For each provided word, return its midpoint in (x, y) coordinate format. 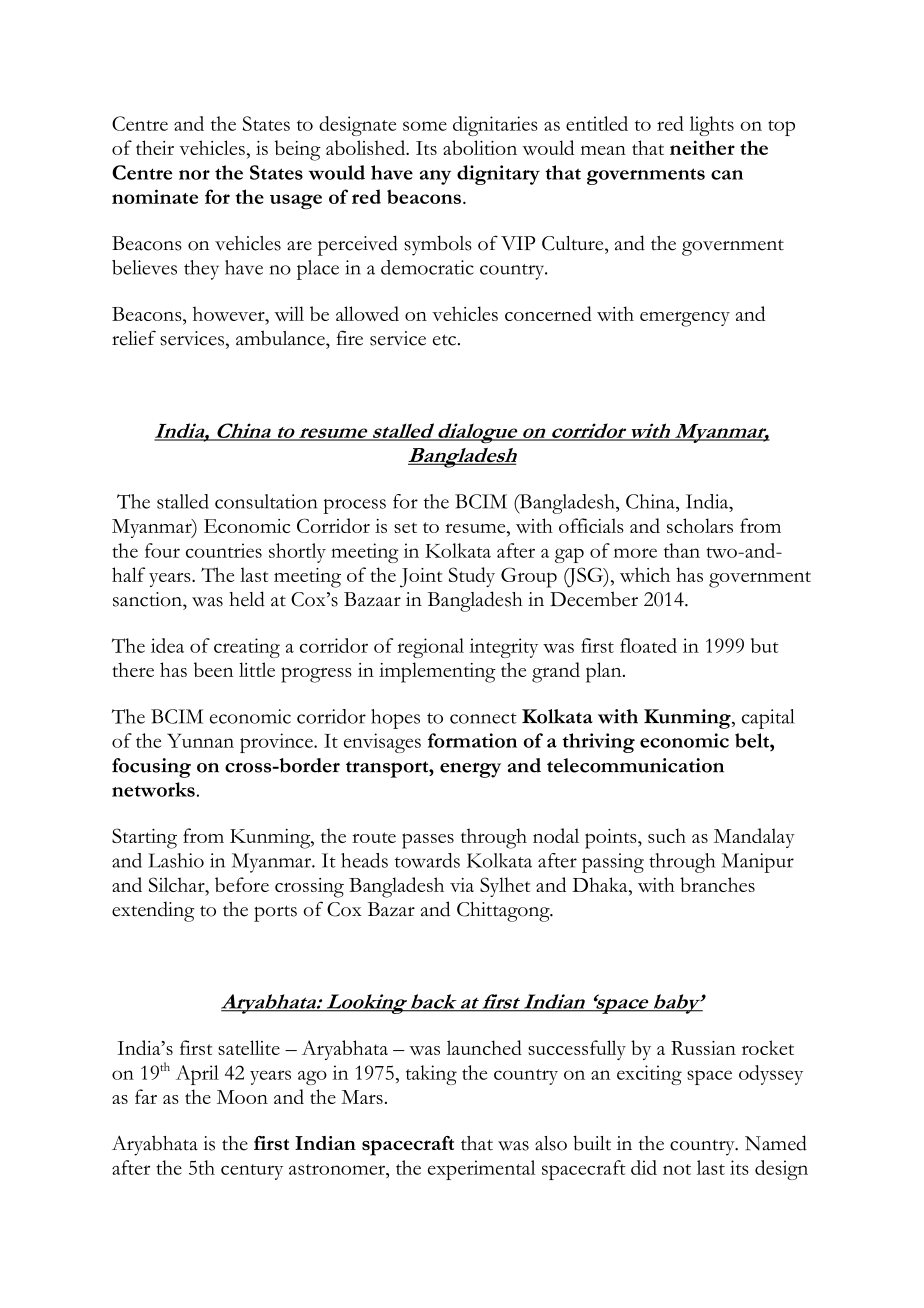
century (252, 1172)
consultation (266, 501)
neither (702, 147)
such (667, 835)
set (405, 527)
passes (428, 841)
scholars (700, 525)
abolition (480, 147)
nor (194, 175)
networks (153, 789)
